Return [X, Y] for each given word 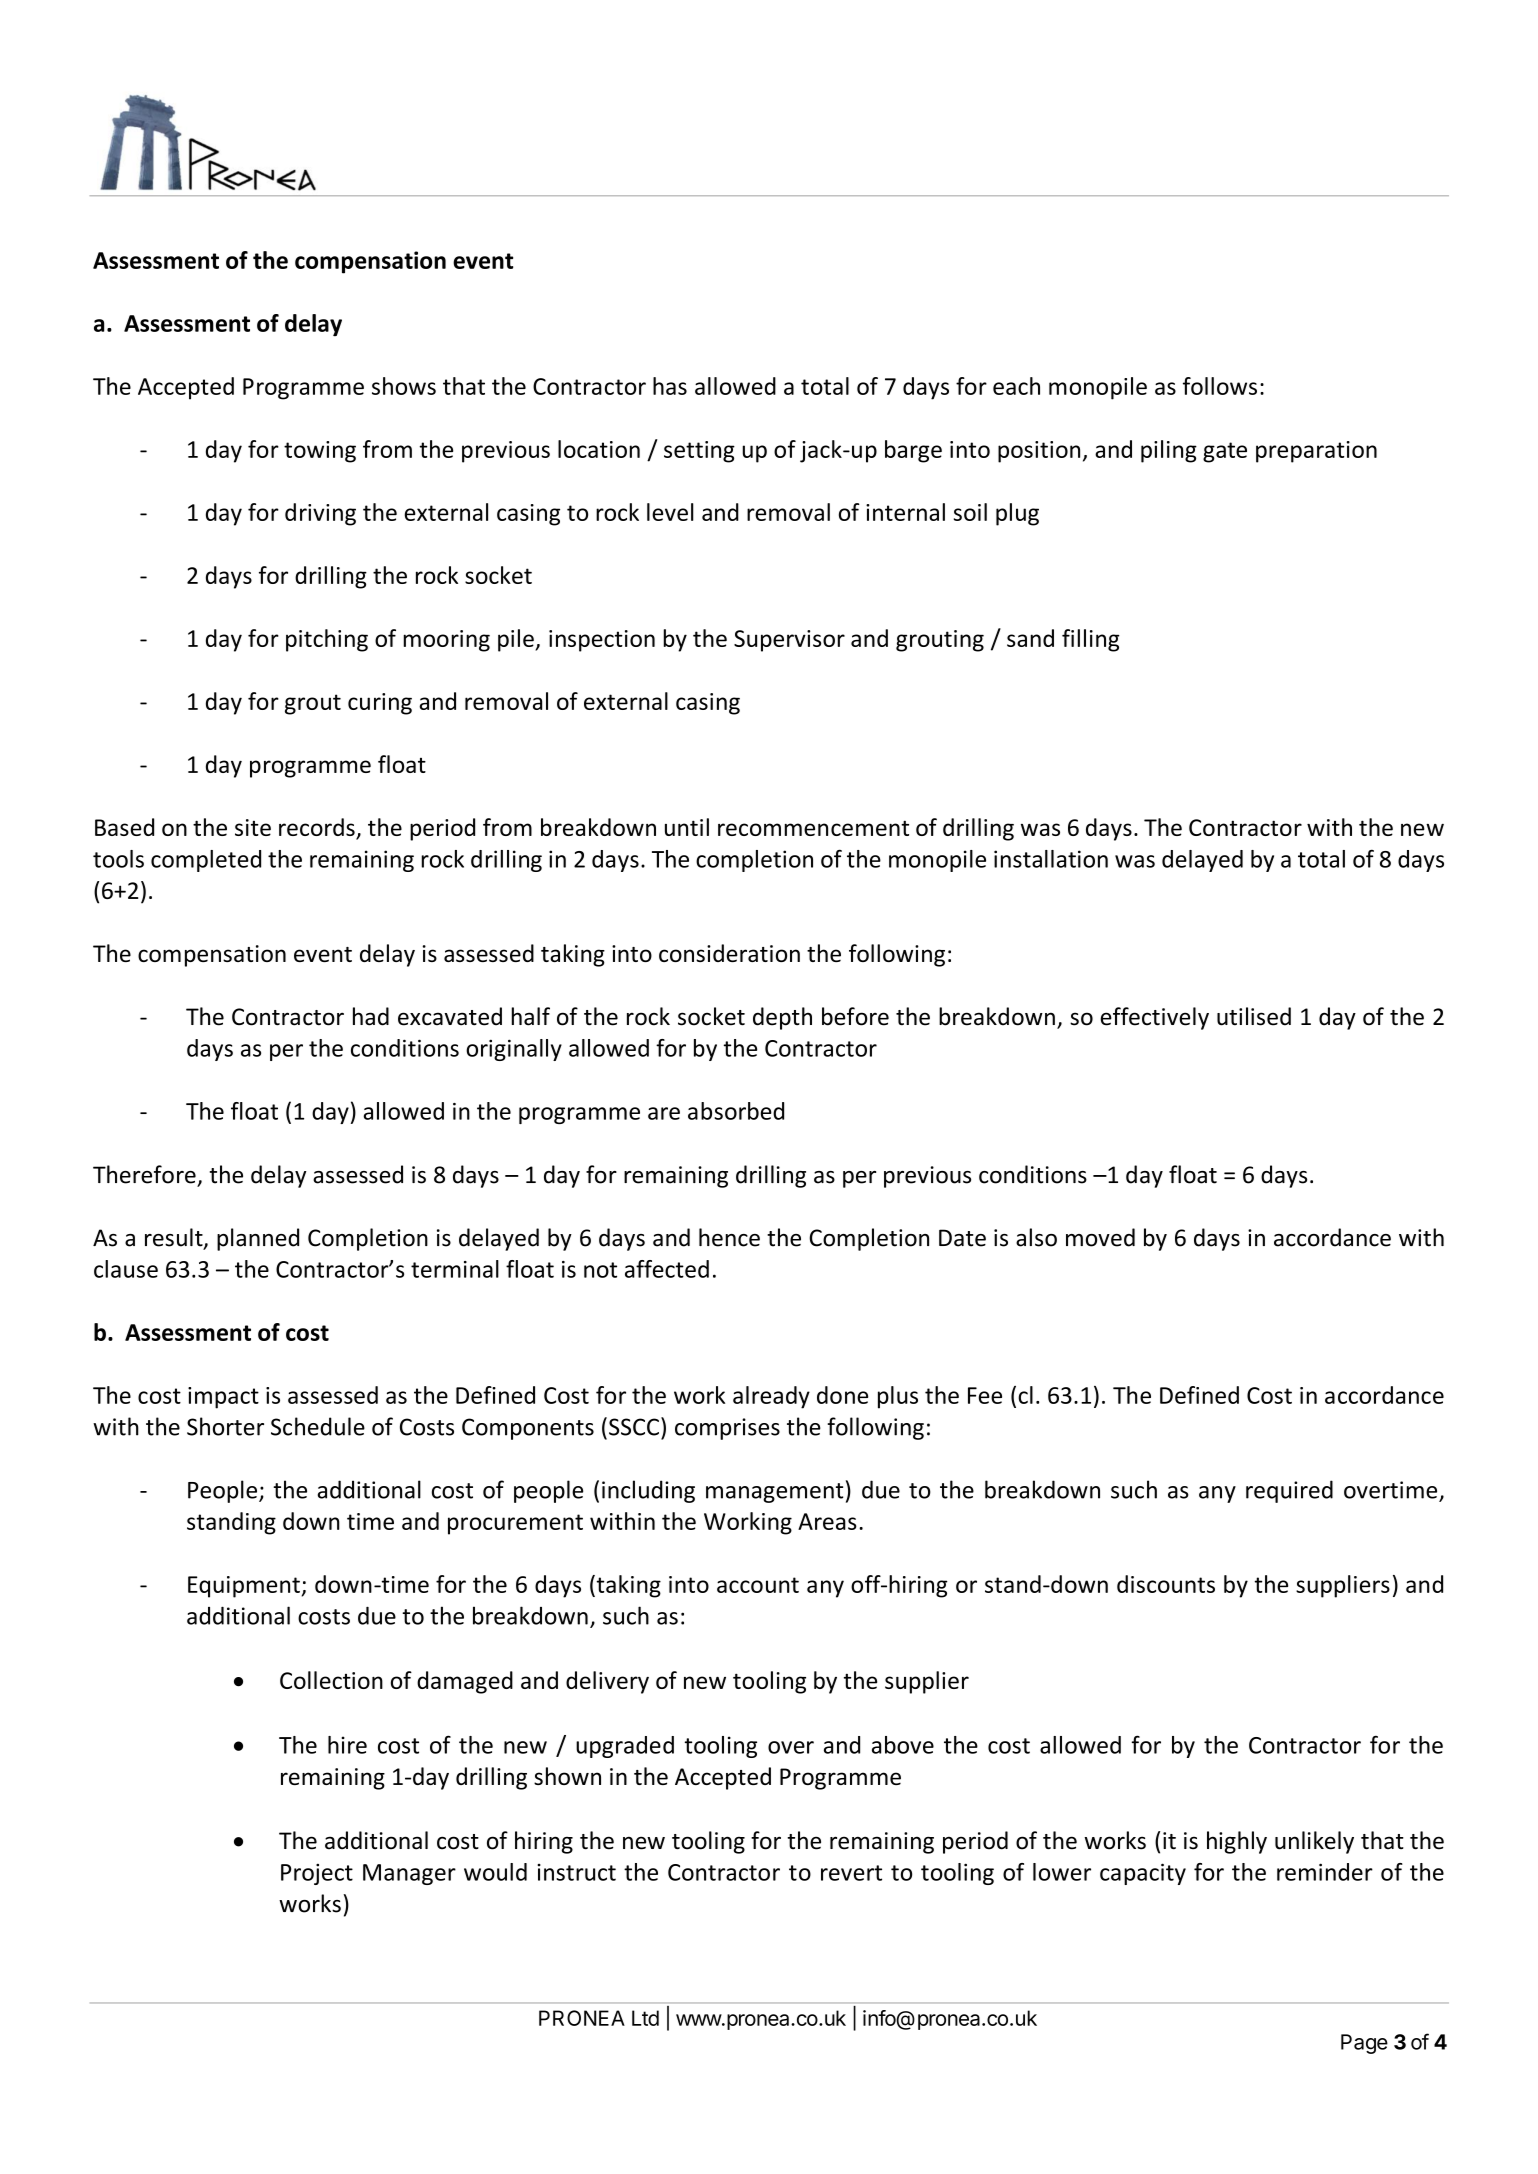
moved [1100, 1237]
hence [729, 1237]
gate [1225, 452]
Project [317, 1874]
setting [699, 452]
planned [258, 1239]
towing [320, 452]
